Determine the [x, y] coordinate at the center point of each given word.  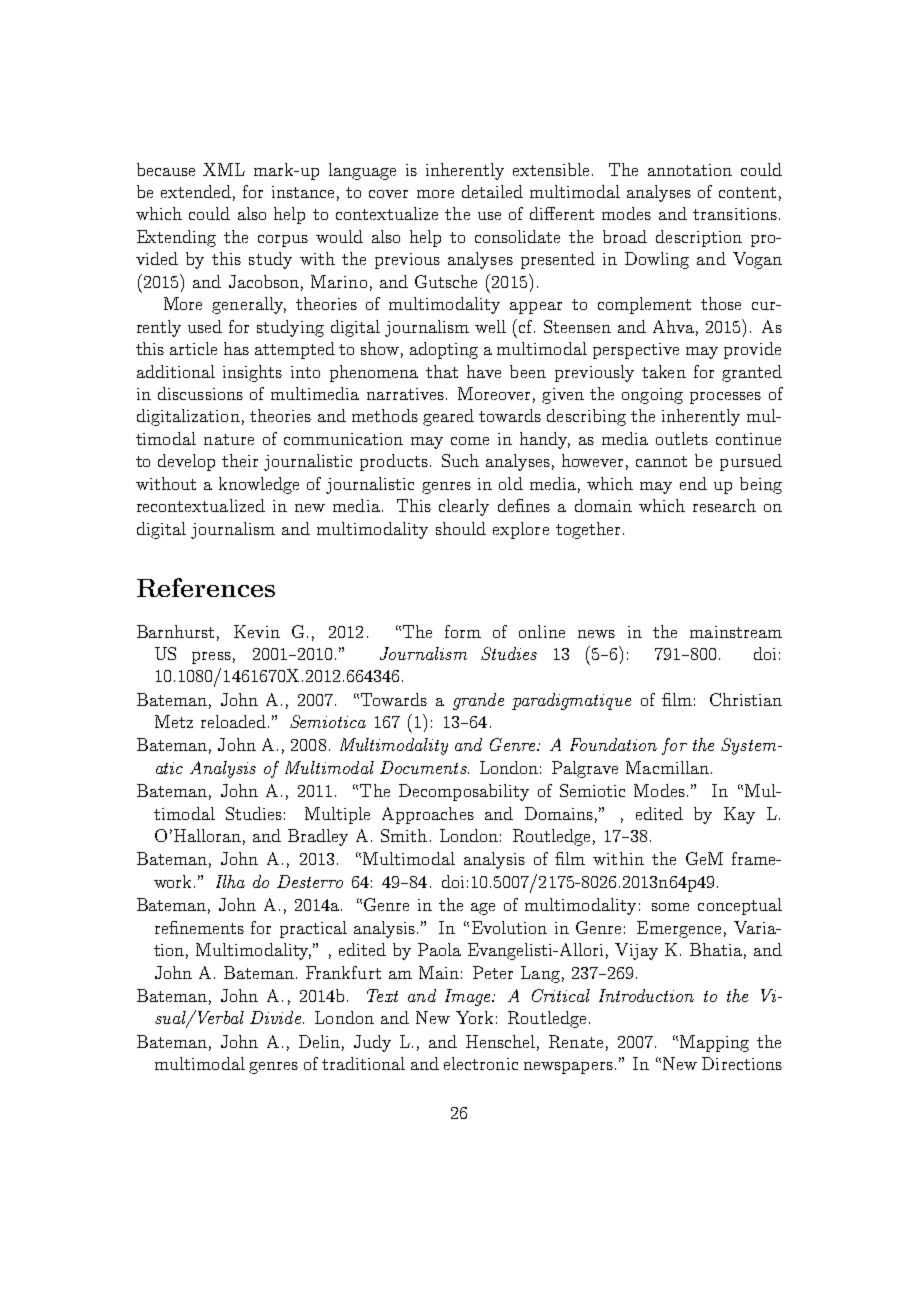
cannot [661, 461]
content [747, 192]
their [240, 460]
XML [224, 169]
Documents [424, 767]
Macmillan [667, 767]
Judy [372, 1043]
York [474, 1017]
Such [460, 460]
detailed [492, 191]
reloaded [233, 721]
